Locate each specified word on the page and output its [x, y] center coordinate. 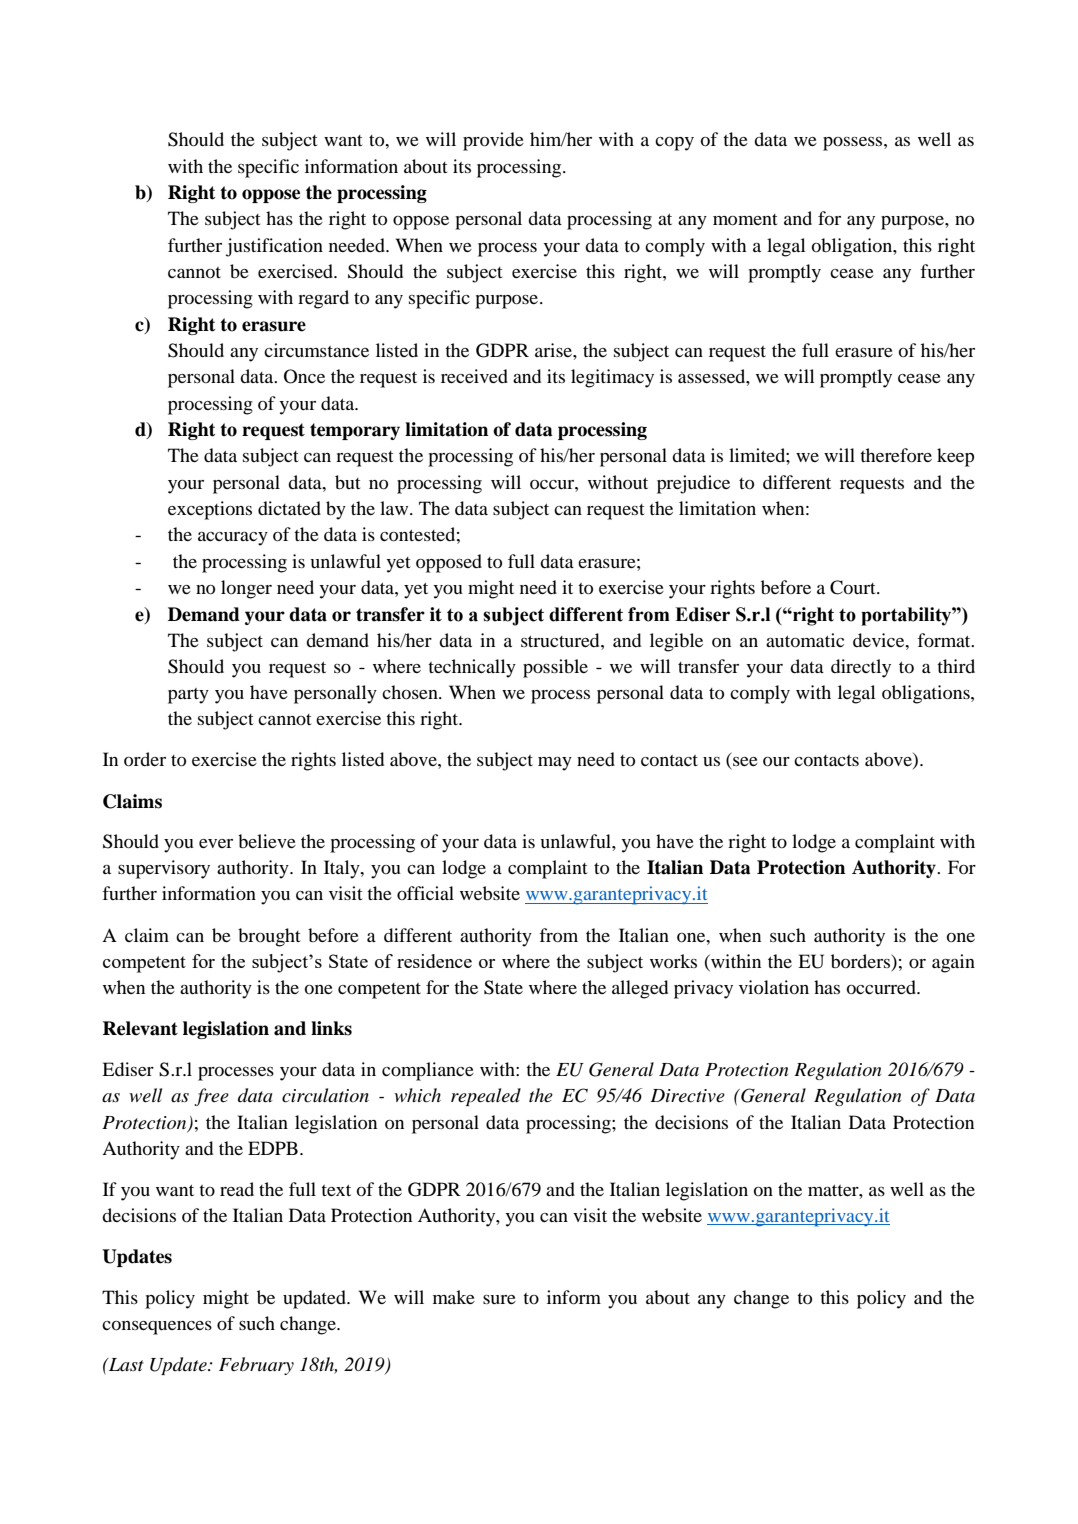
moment [745, 219]
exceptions [210, 510]
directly [861, 668]
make [454, 1297]
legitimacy [612, 378]
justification [274, 247]
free [211, 1097]
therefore [896, 455]
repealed [486, 1097]
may [555, 764]
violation [774, 987]
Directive [687, 1096]
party [188, 696]
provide [493, 141]
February [256, 1366]
